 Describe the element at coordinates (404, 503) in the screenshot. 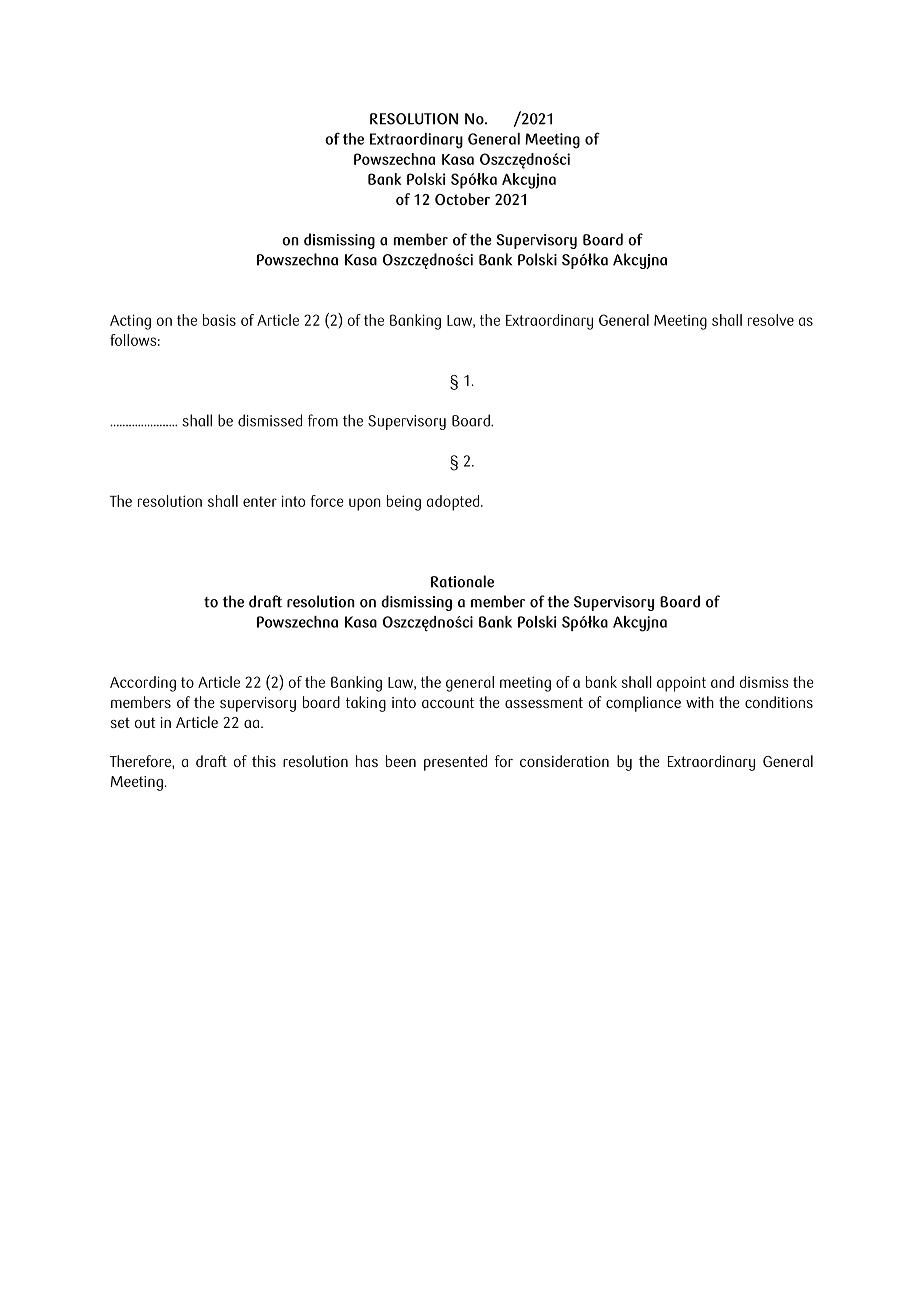

I see `being` at that location.
